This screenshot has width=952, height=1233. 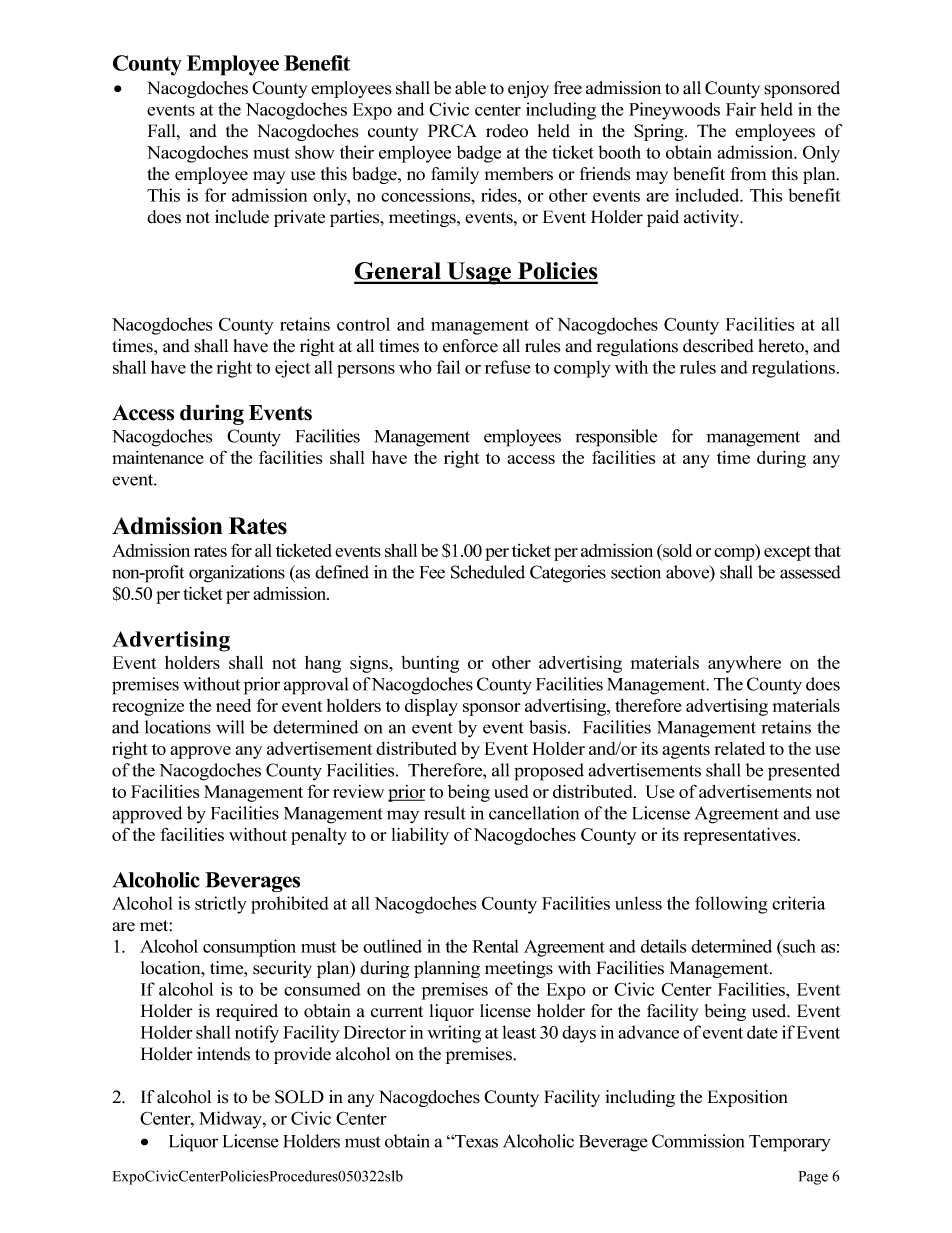 I want to click on rodeo, so click(x=507, y=131).
